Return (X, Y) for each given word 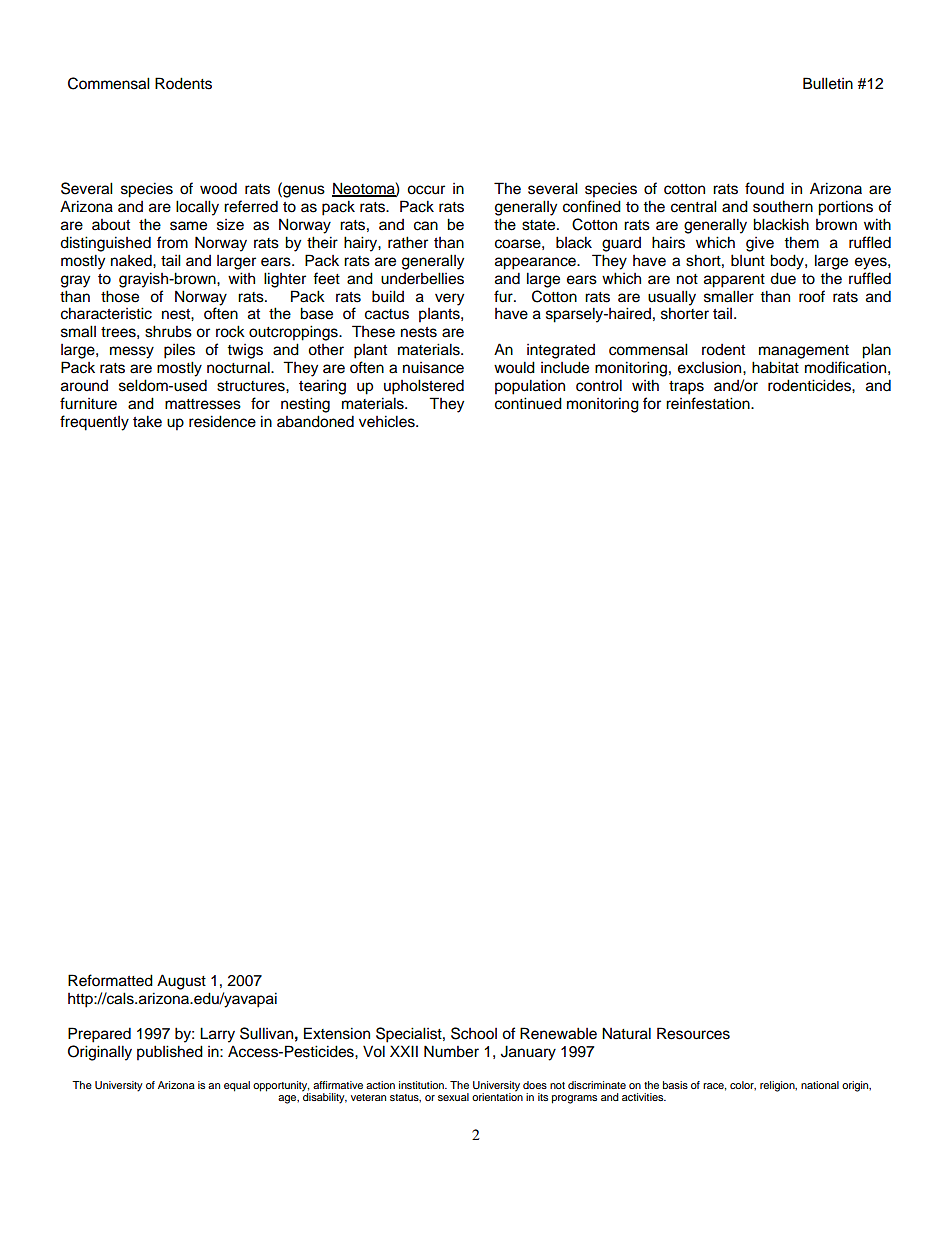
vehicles (388, 421)
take (147, 421)
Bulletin (828, 83)
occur (426, 190)
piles (179, 351)
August (181, 982)
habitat (775, 367)
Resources (693, 1033)
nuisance (433, 368)
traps (686, 388)
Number (451, 1051)
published (170, 1053)
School (474, 1033)
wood (218, 188)
